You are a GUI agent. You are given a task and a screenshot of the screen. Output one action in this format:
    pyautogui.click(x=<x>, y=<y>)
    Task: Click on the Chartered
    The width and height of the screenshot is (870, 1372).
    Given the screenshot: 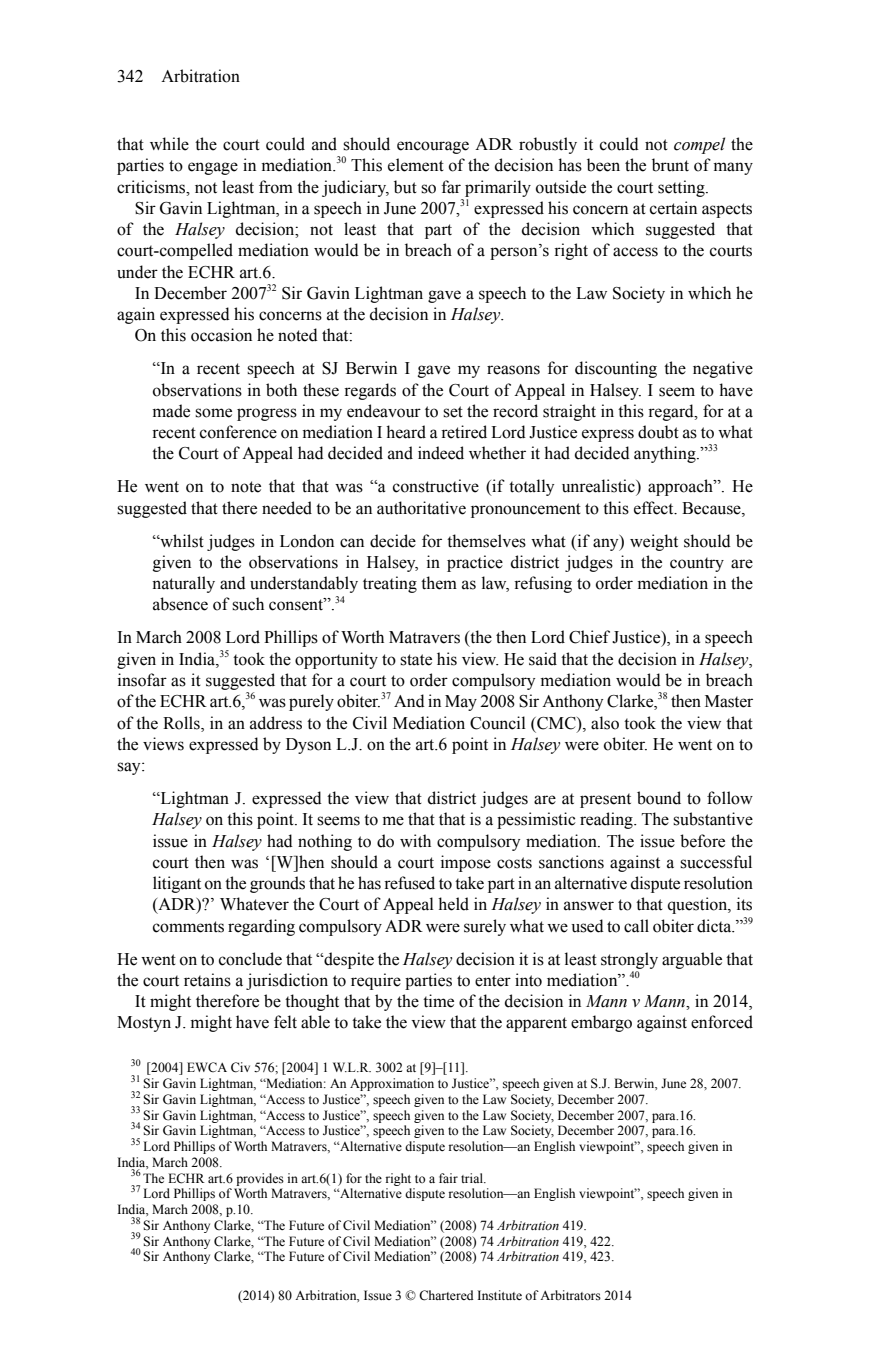 What is the action you would take?
    pyautogui.click(x=446, y=1295)
